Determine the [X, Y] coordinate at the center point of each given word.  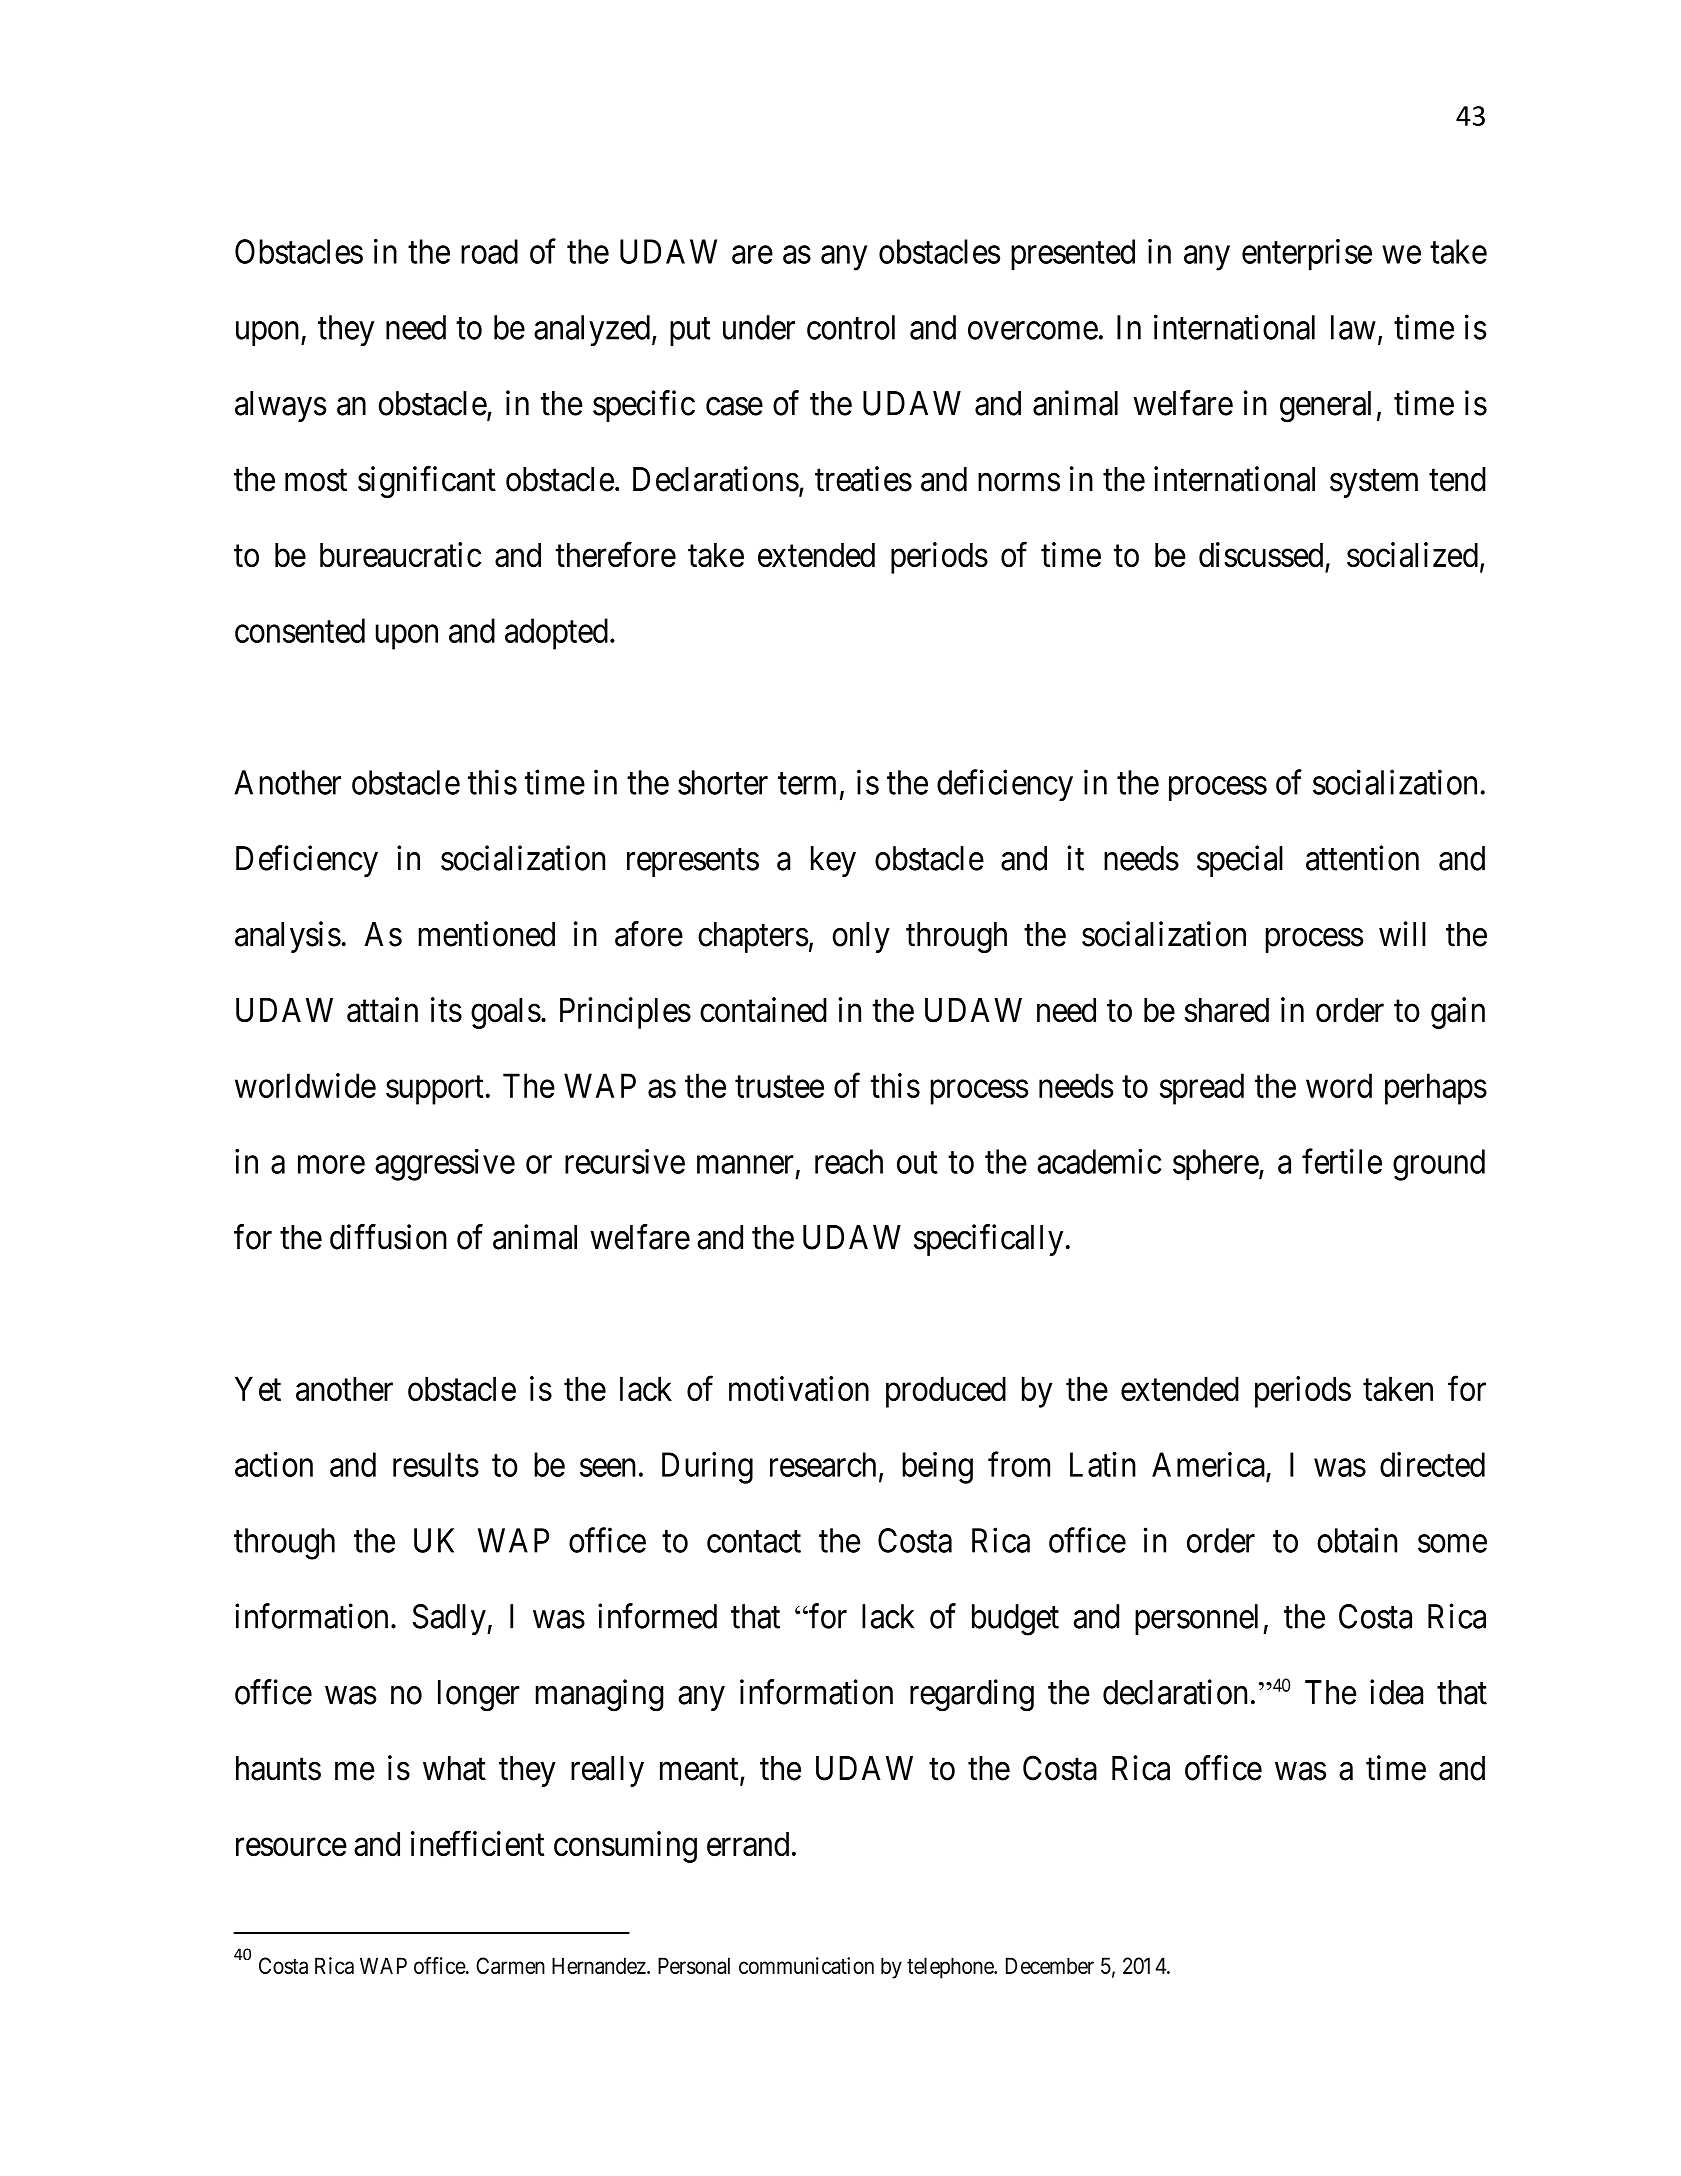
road [489, 251]
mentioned [487, 934]
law [1353, 327]
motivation [799, 1388]
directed [1432, 1464]
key [833, 861]
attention [1362, 858]
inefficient [477, 1843]
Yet [258, 1388]
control [851, 327]
